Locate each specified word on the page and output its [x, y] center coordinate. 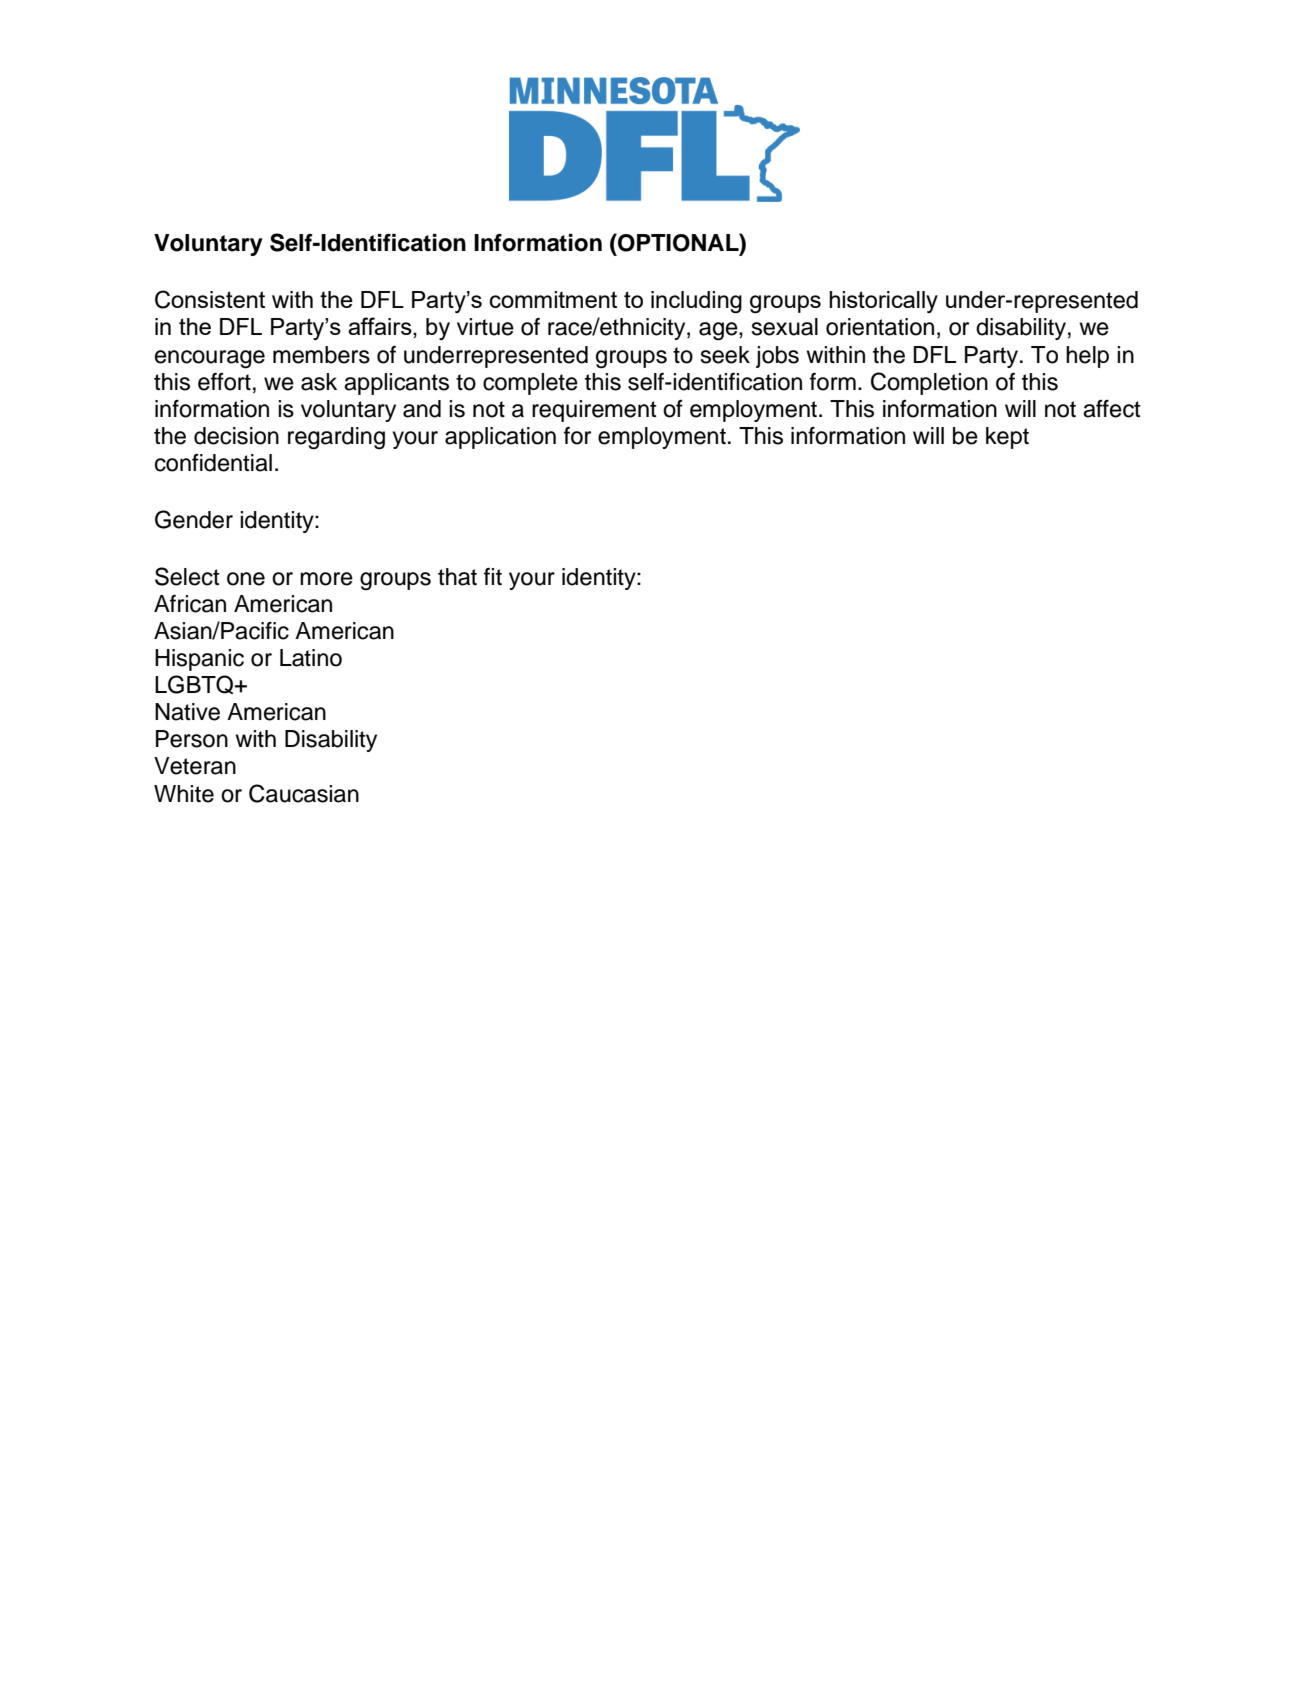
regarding [336, 438]
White [184, 794]
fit [493, 576]
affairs [381, 327]
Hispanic [199, 660]
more [326, 579]
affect [1112, 409]
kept [1007, 438]
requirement [594, 411]
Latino [311, 658]
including [696, 302]
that [457, 577]
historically [883, 302]
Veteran [195, 766]
